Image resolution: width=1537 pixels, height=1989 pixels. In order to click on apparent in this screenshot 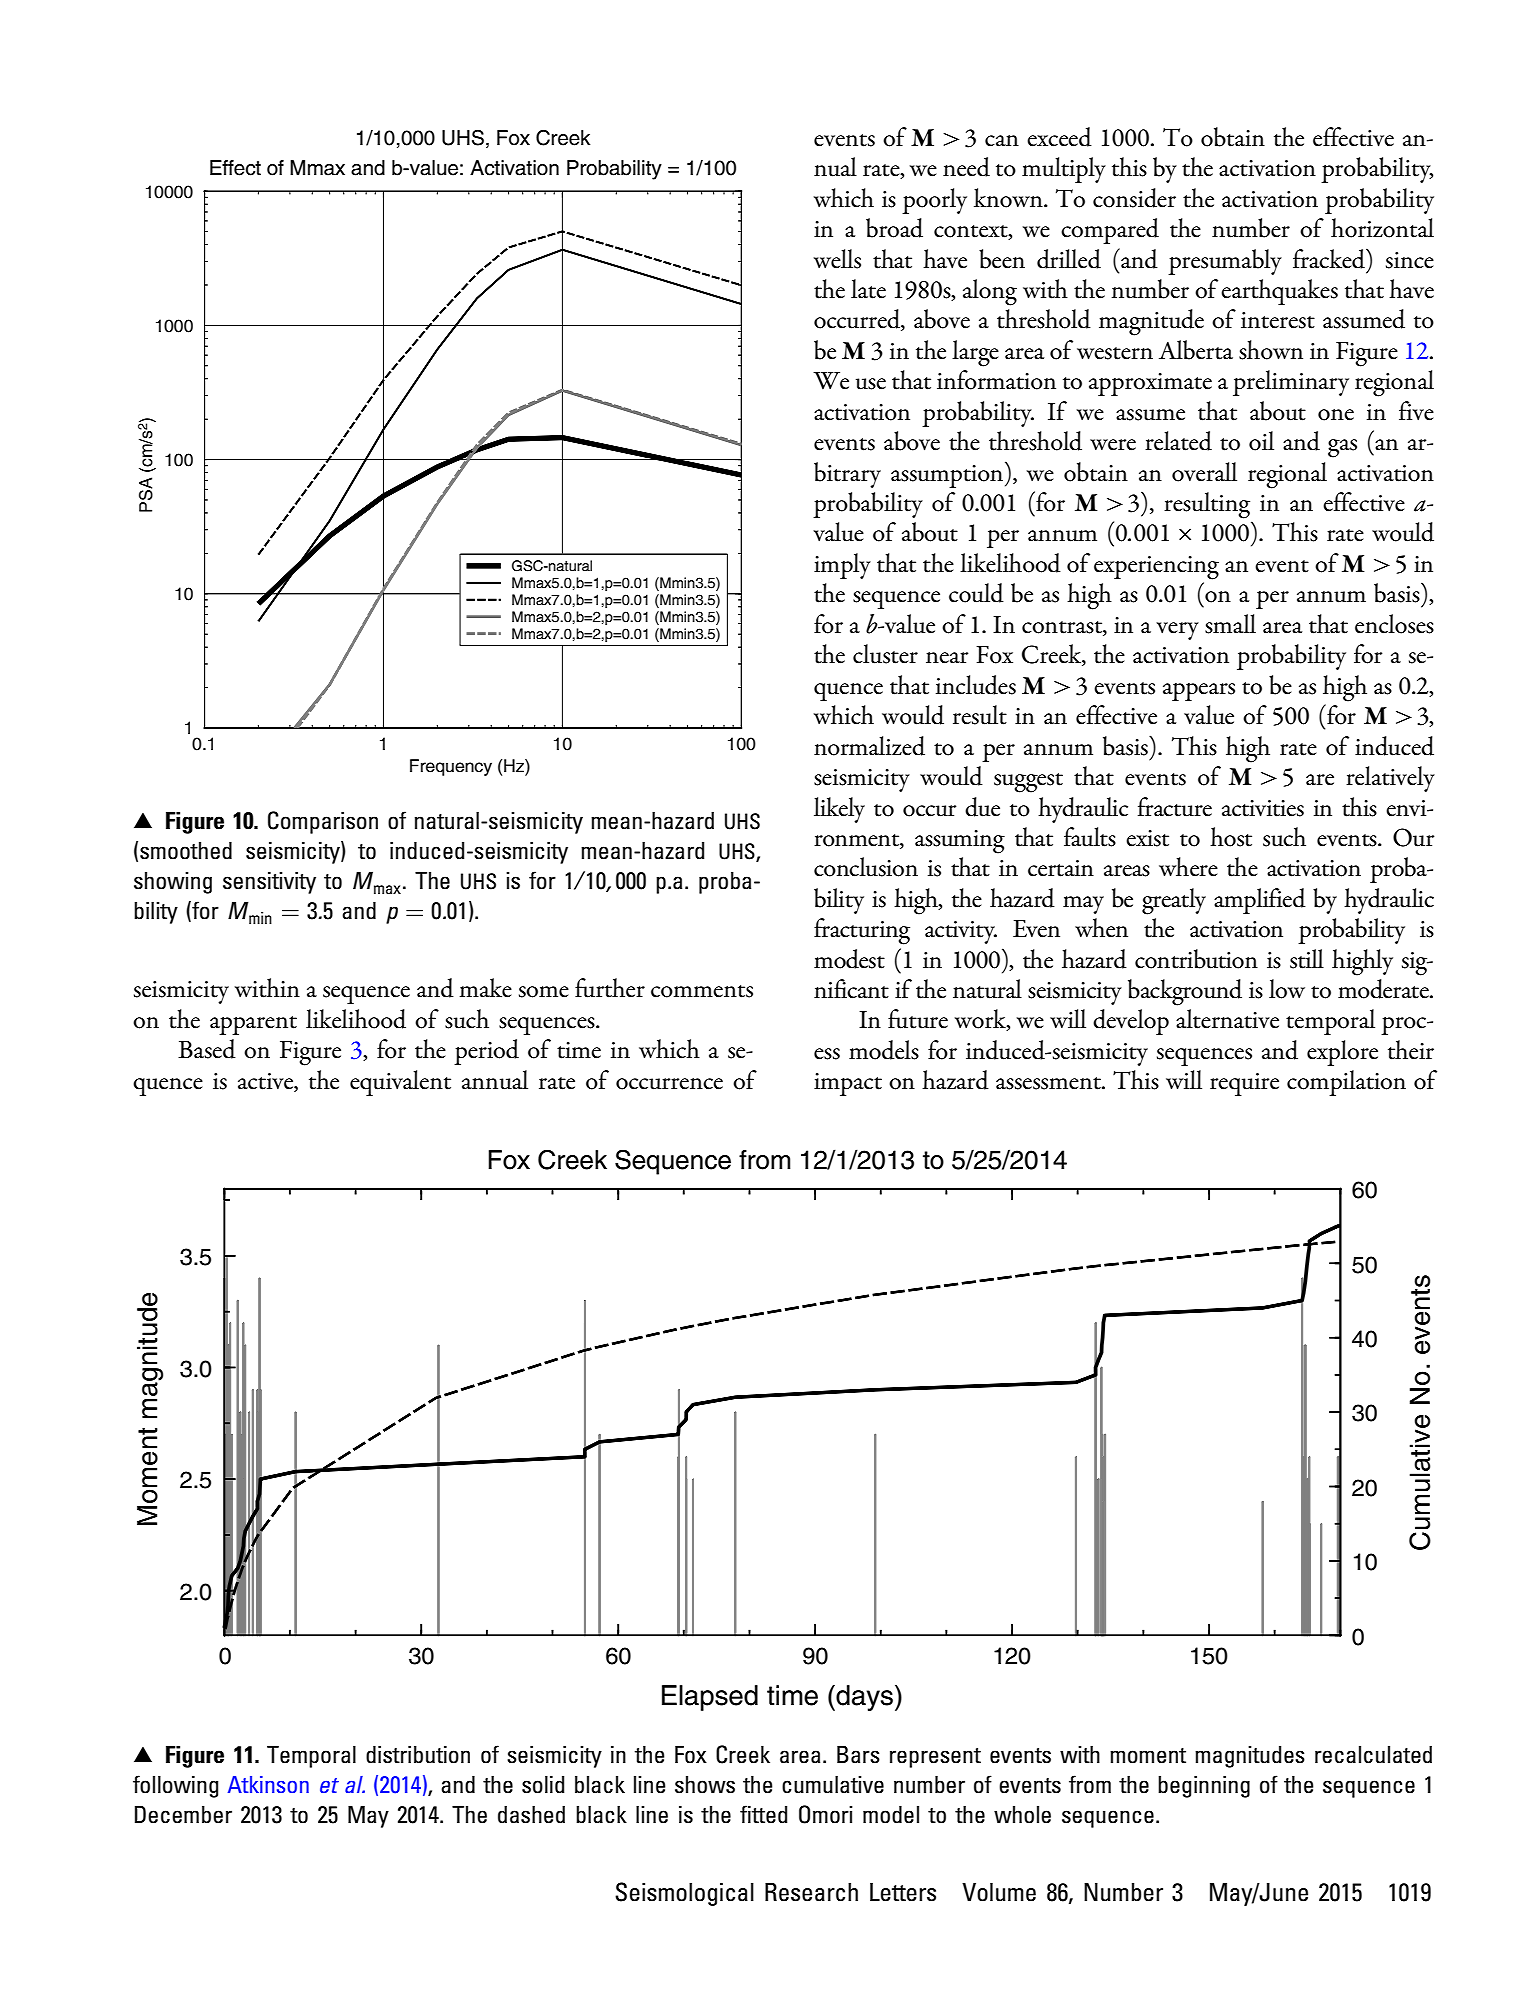, I will do `click(253, 1025)`.
